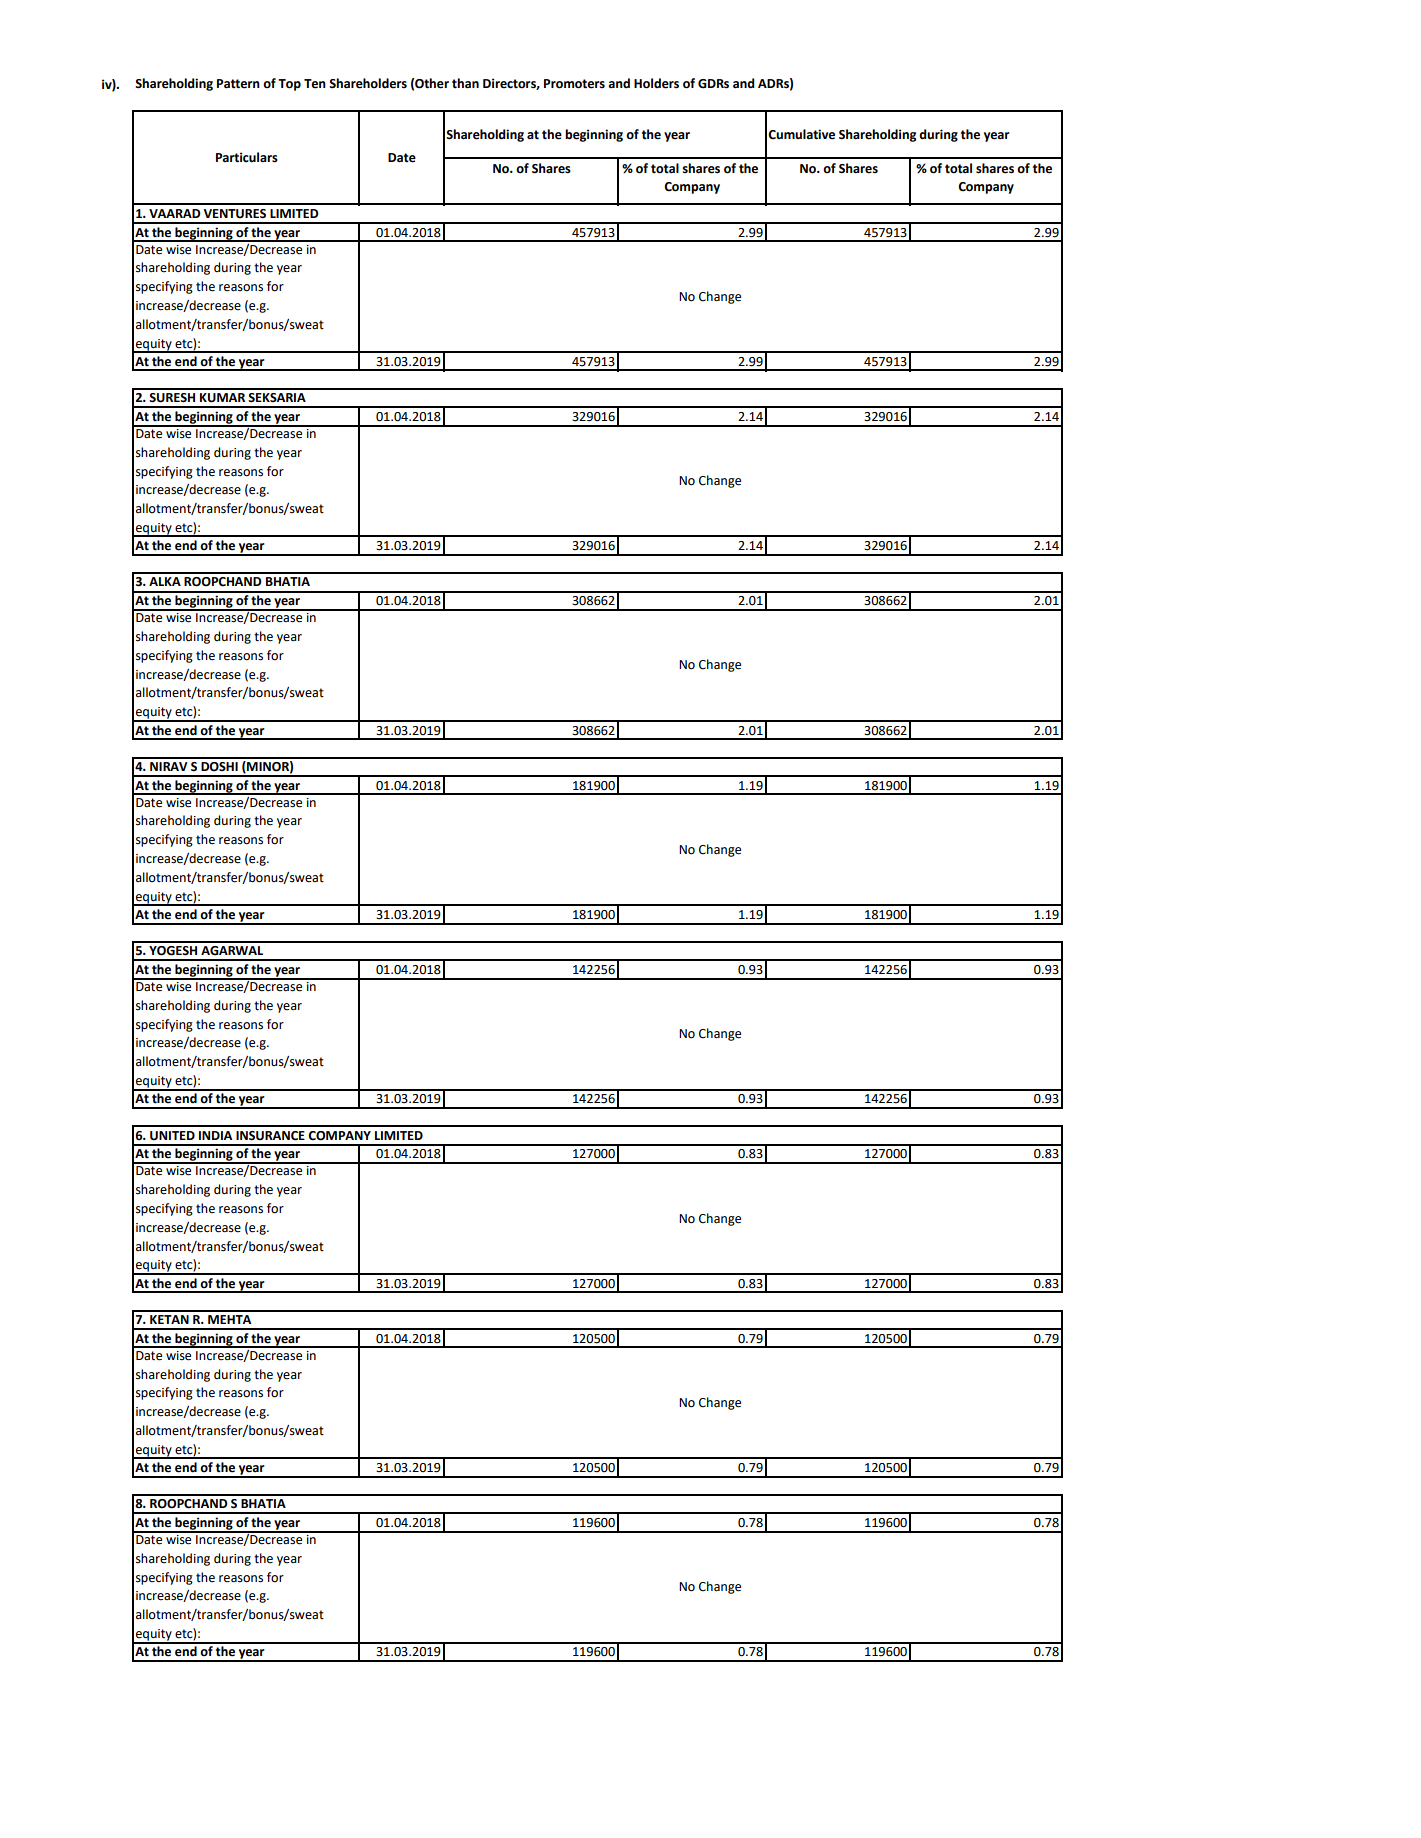  Describe the element at coordinates (215, 1135) in the page. I see `INDIA` at that location.
